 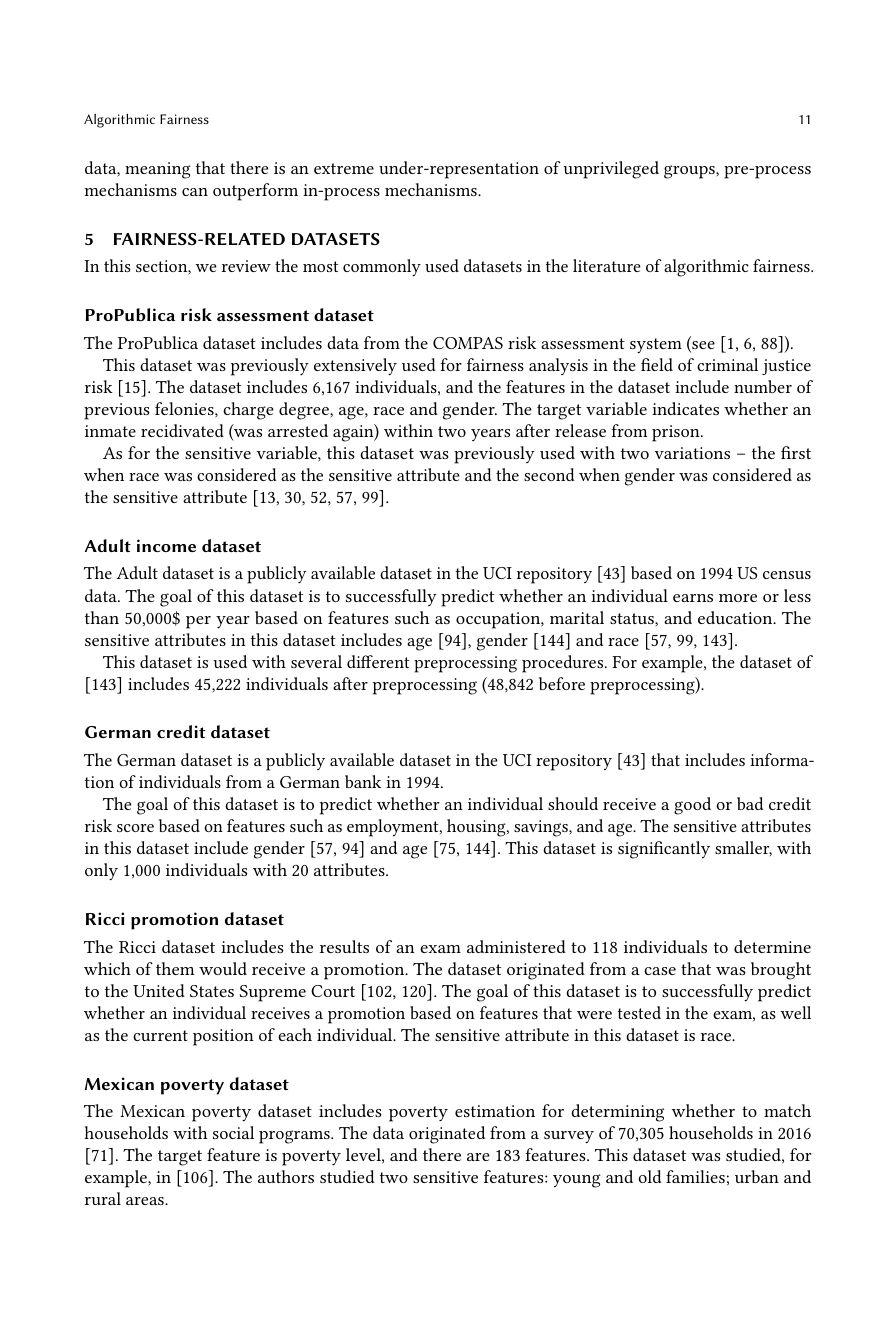 What do you see at coordinates (102, 617) in the document?
I see `than` at bounding box center [102, 617].
